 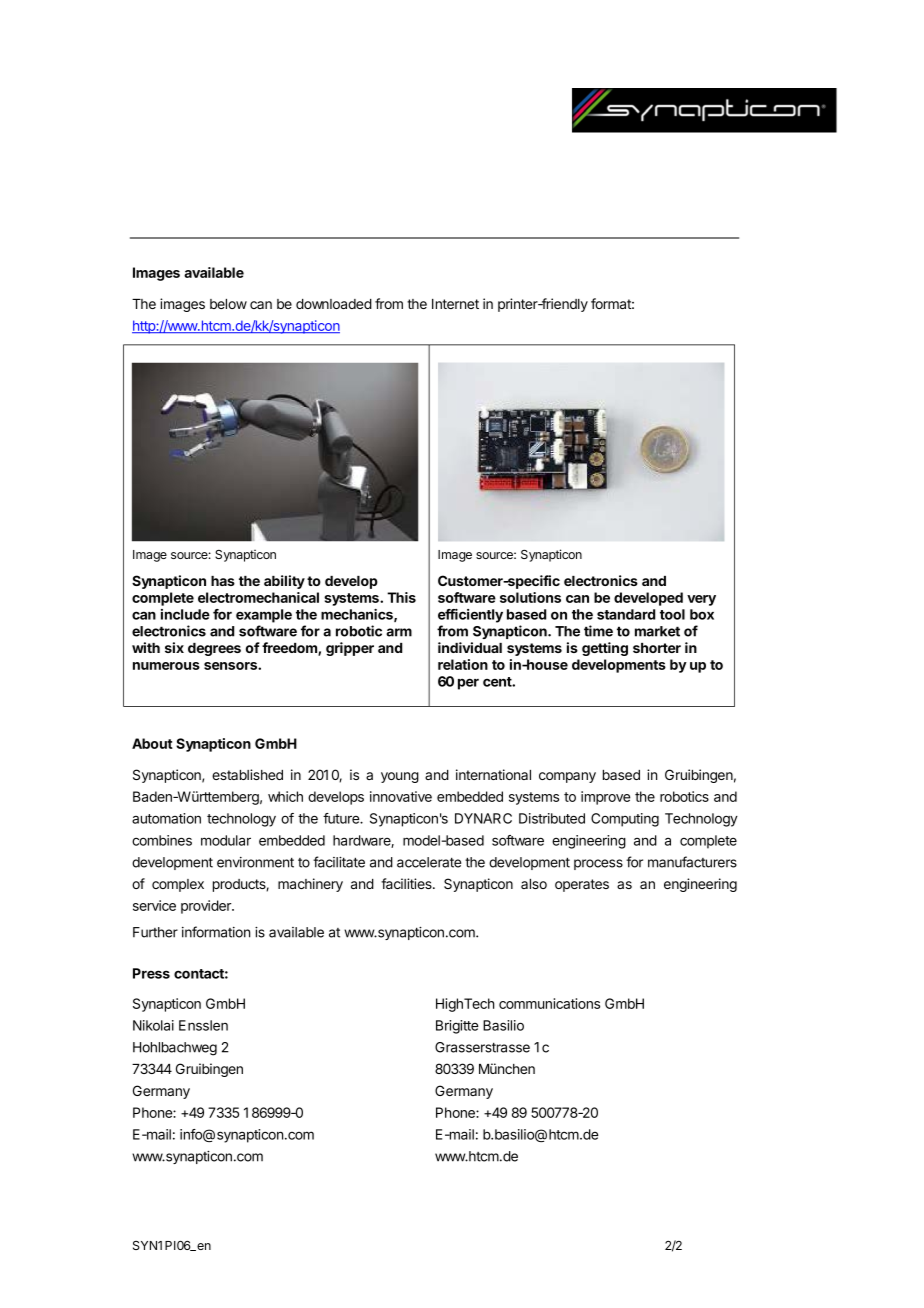 I want to click on downloaded, so click(x=334, y=304).
